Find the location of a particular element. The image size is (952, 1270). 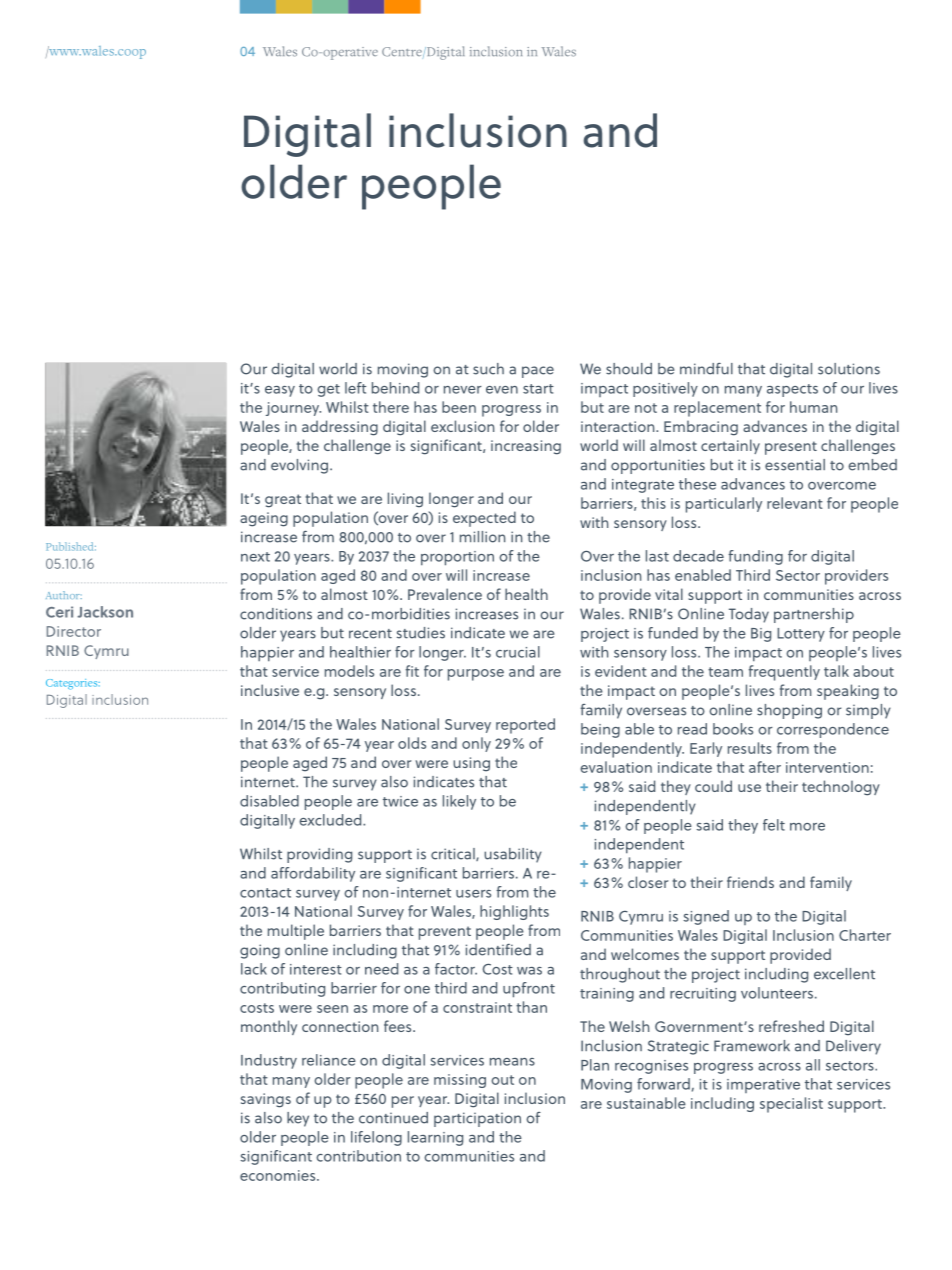

aspects is located at coordinates (792, 390).
